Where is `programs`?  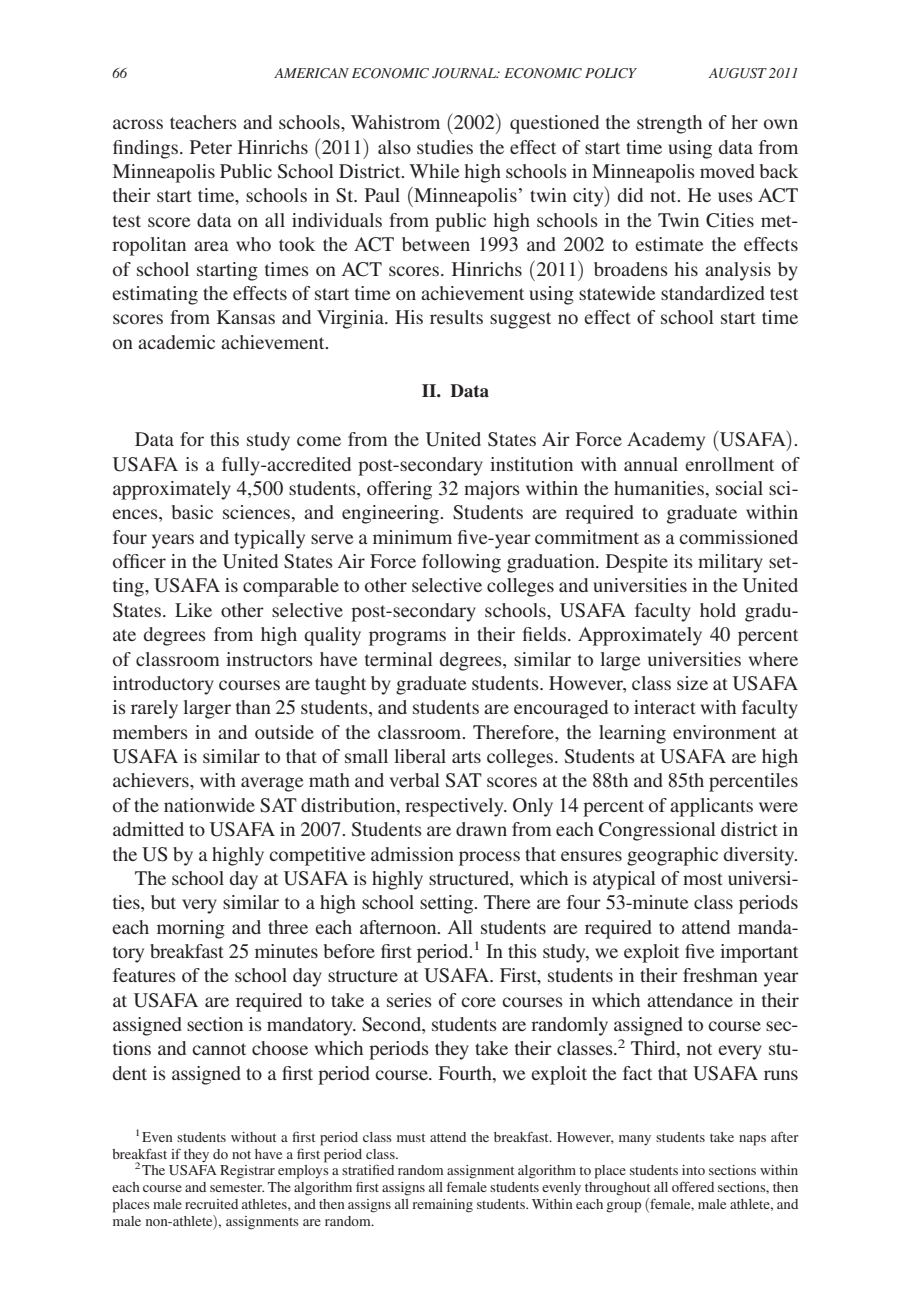 programs is located at coordinates (407, 638).
